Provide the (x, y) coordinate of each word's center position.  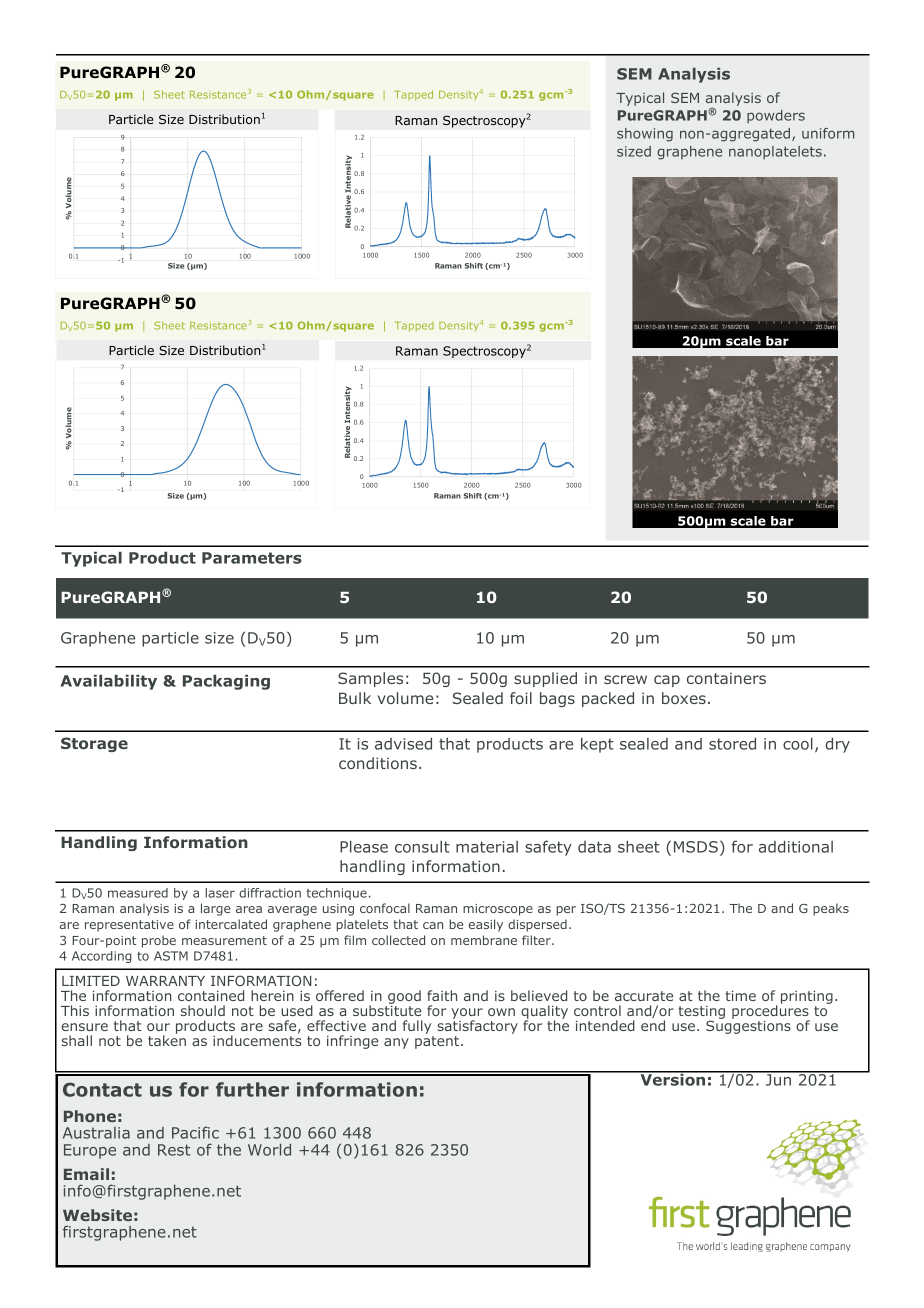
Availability (109, 682)
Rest (174, 1150)
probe (159, 941)
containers (726, 678)
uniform (828, 133)
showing (645, 135)
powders (776, 116)
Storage (94, 744)
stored (732, 744)
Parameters (252, 558)
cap (667, 681)
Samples (370, 679)
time (740, 995)
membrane (484, 940)
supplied (545, 679)
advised (403, 744)
